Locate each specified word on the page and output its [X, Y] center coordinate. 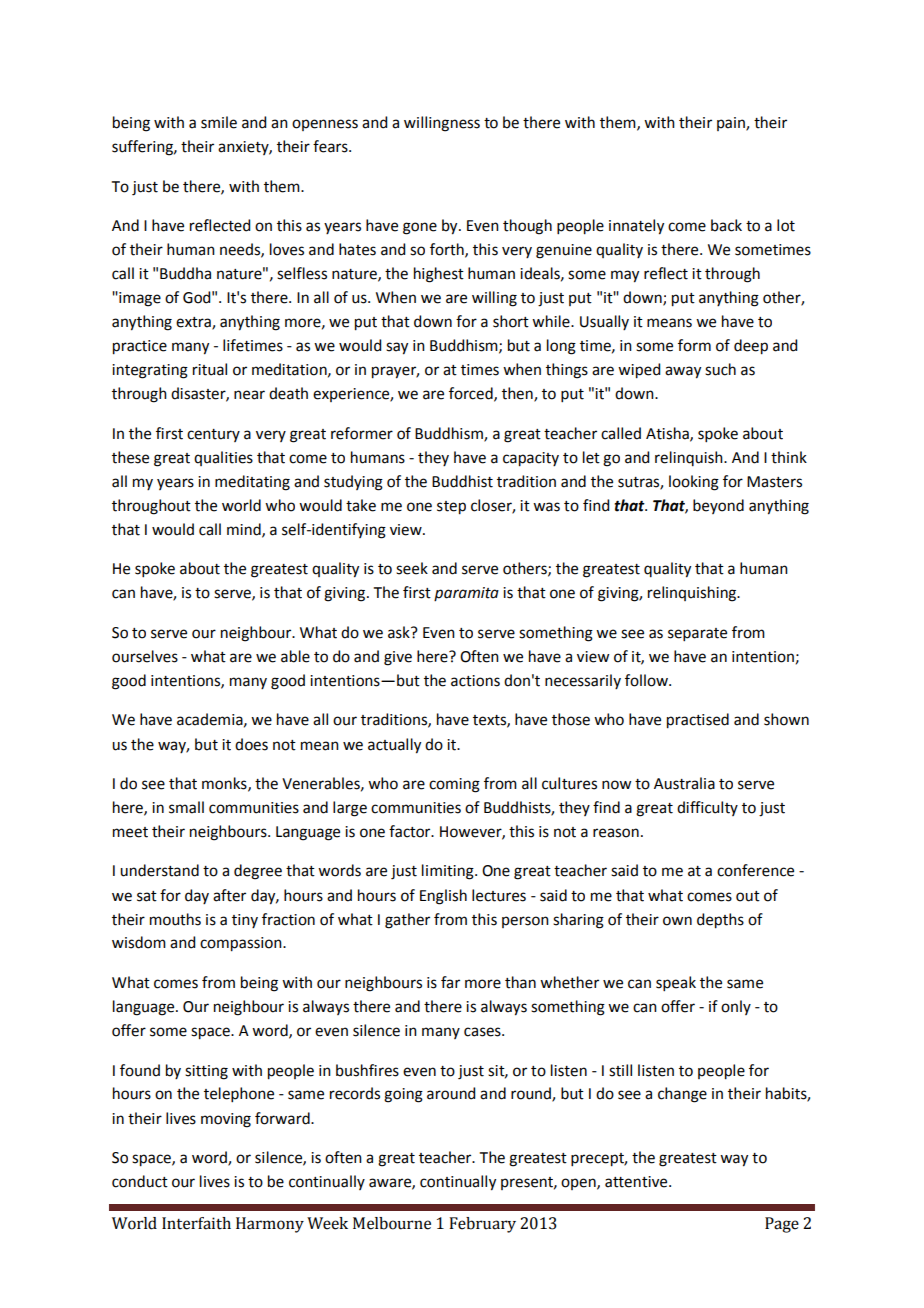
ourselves [145, 656]
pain [732, 124]
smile [219, 122]
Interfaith [196, 1223]
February [482, 1225]
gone [420, 228]
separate [697, 634]
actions [475, 681]
